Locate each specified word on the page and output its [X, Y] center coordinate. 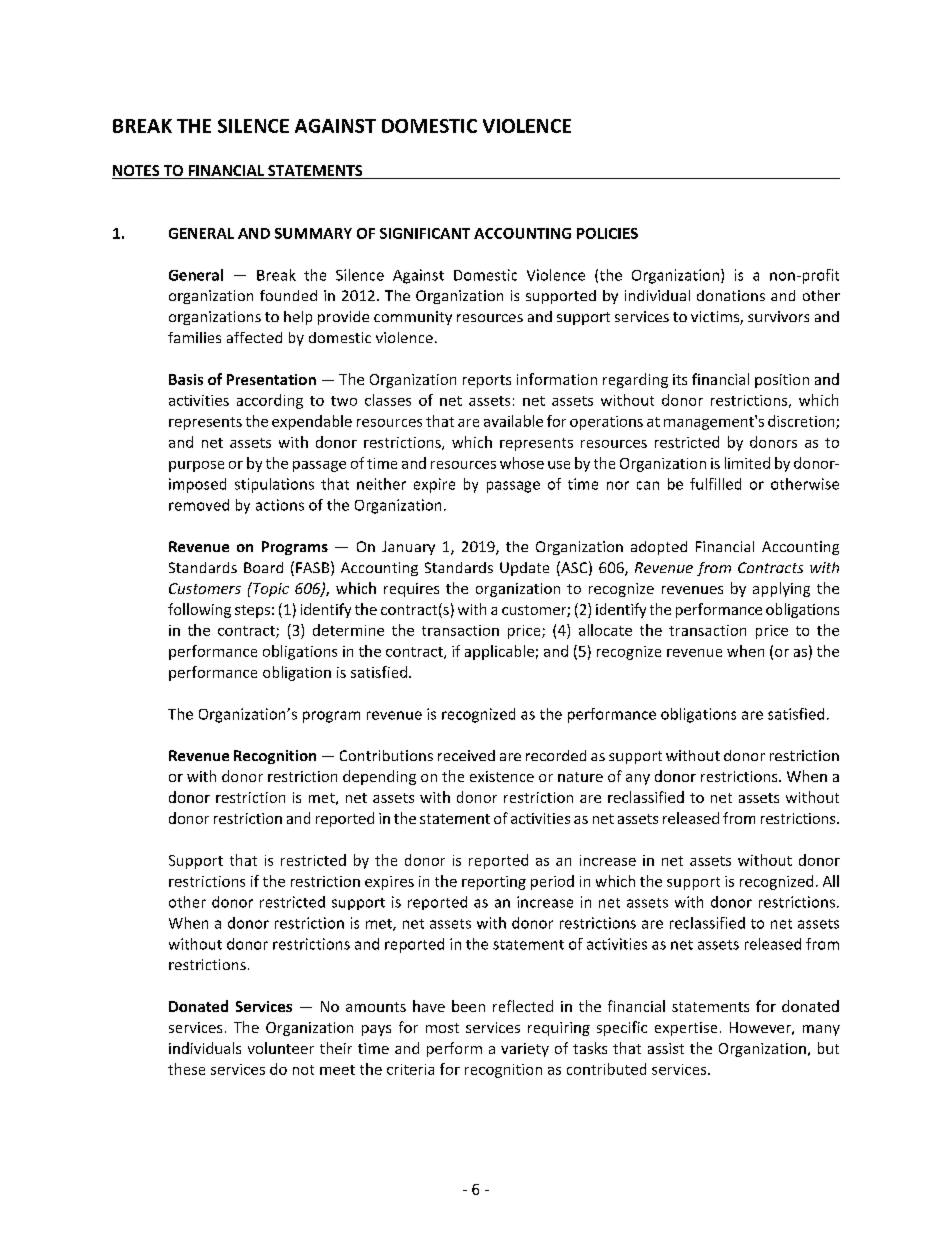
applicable [499, 652]
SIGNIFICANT [425, 233]
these [186, 1069]
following [199, 610]
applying [781, 589]
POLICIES [607, 233]
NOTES [137, 172]
